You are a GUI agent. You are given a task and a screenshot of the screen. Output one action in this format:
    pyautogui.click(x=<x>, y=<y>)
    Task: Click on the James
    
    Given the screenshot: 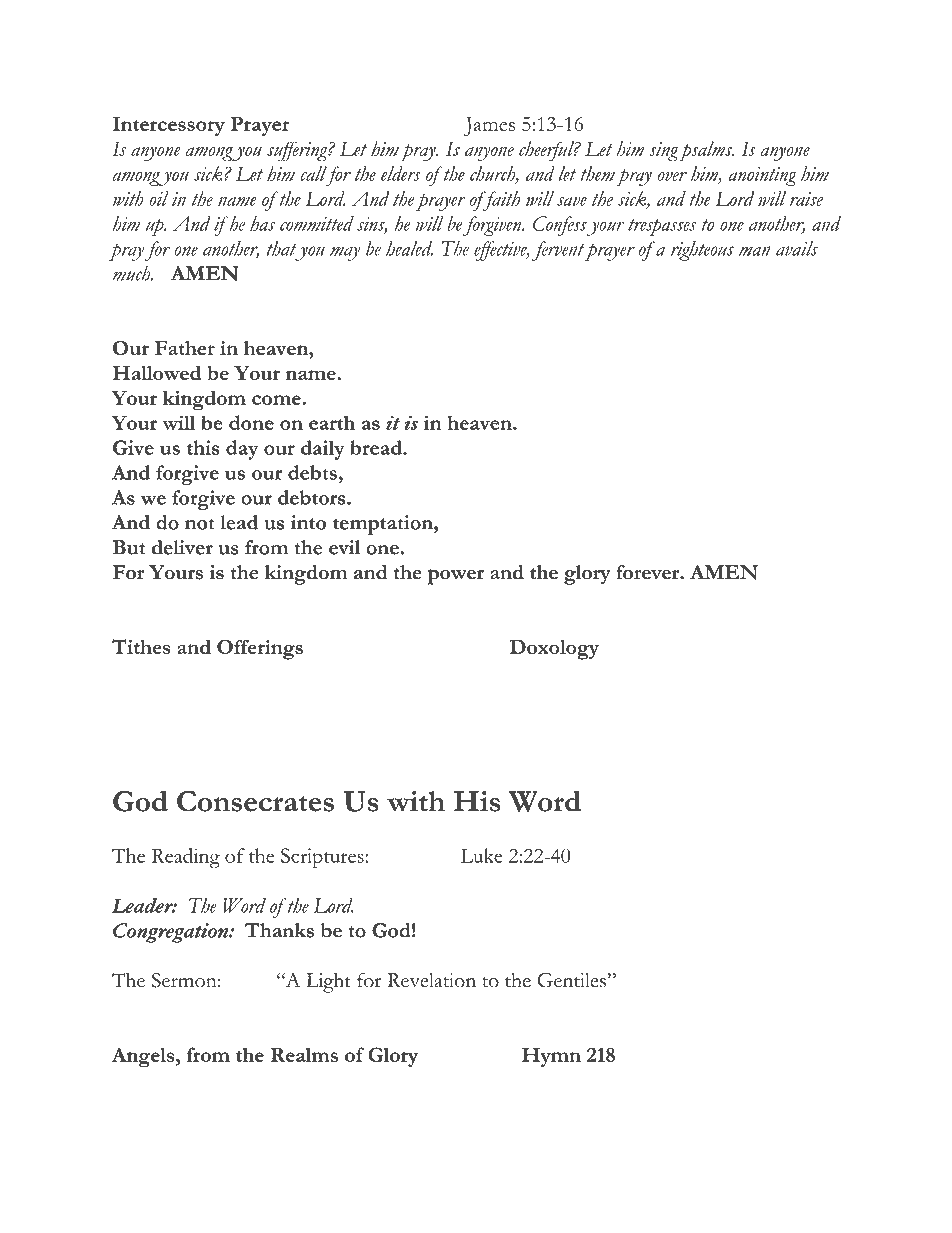 What is the action you would take?
    pyautogui.click(x=489, y=127)
